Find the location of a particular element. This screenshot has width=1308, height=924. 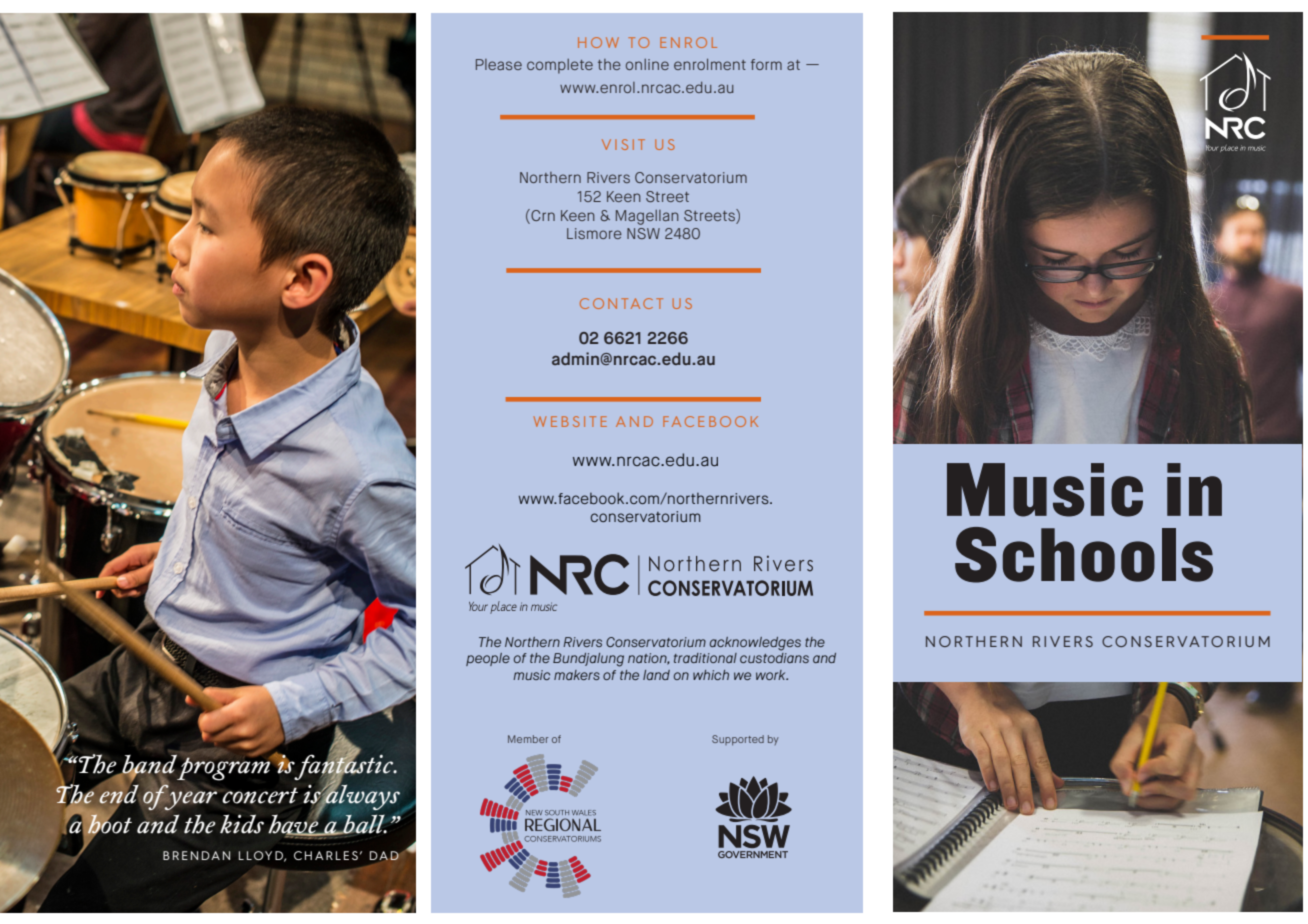

Please is located at coordinates (499, 64).
